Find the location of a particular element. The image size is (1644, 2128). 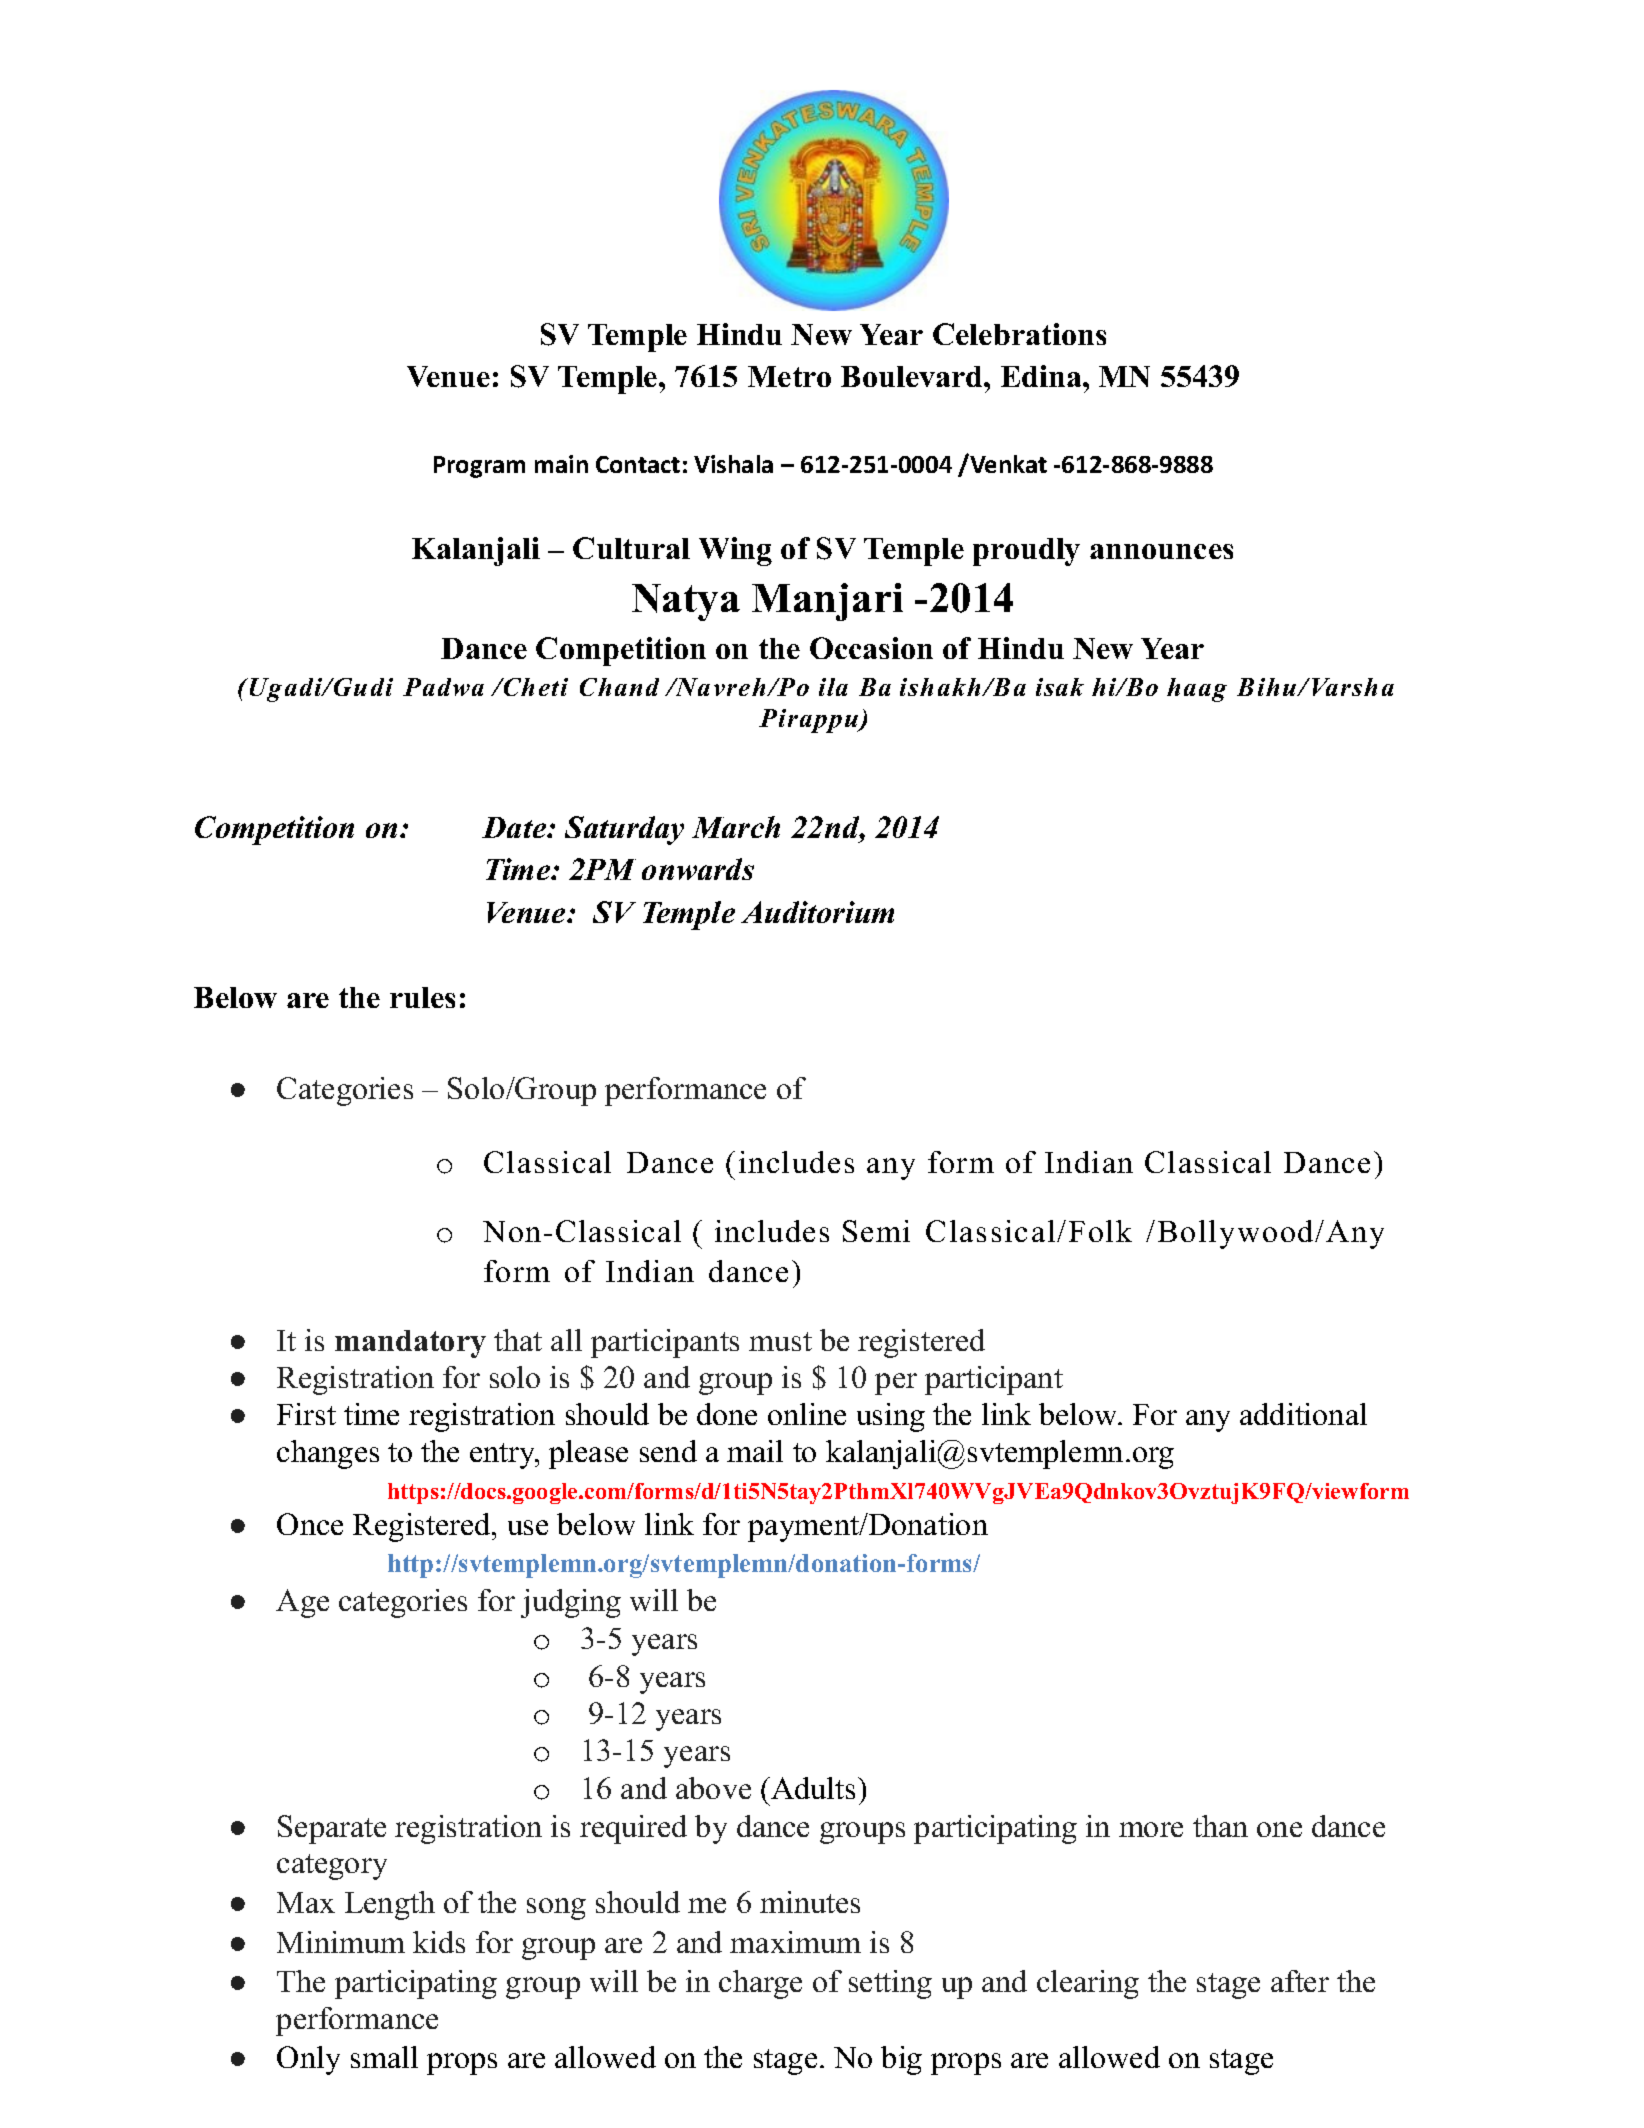

Metro is located at coordinates (789, 376).
